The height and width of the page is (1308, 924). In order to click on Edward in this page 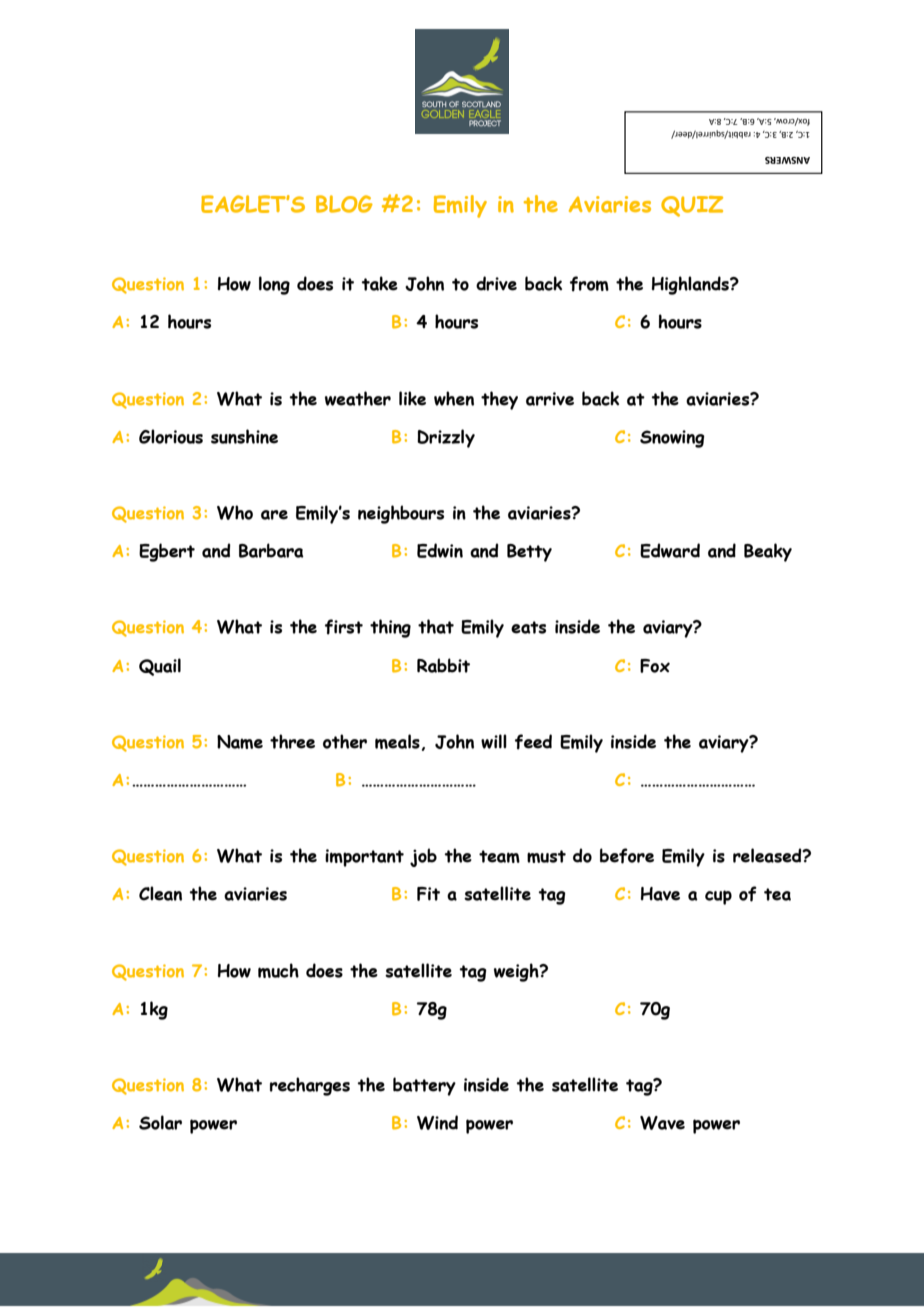, I will do `click(670, 550)`.
